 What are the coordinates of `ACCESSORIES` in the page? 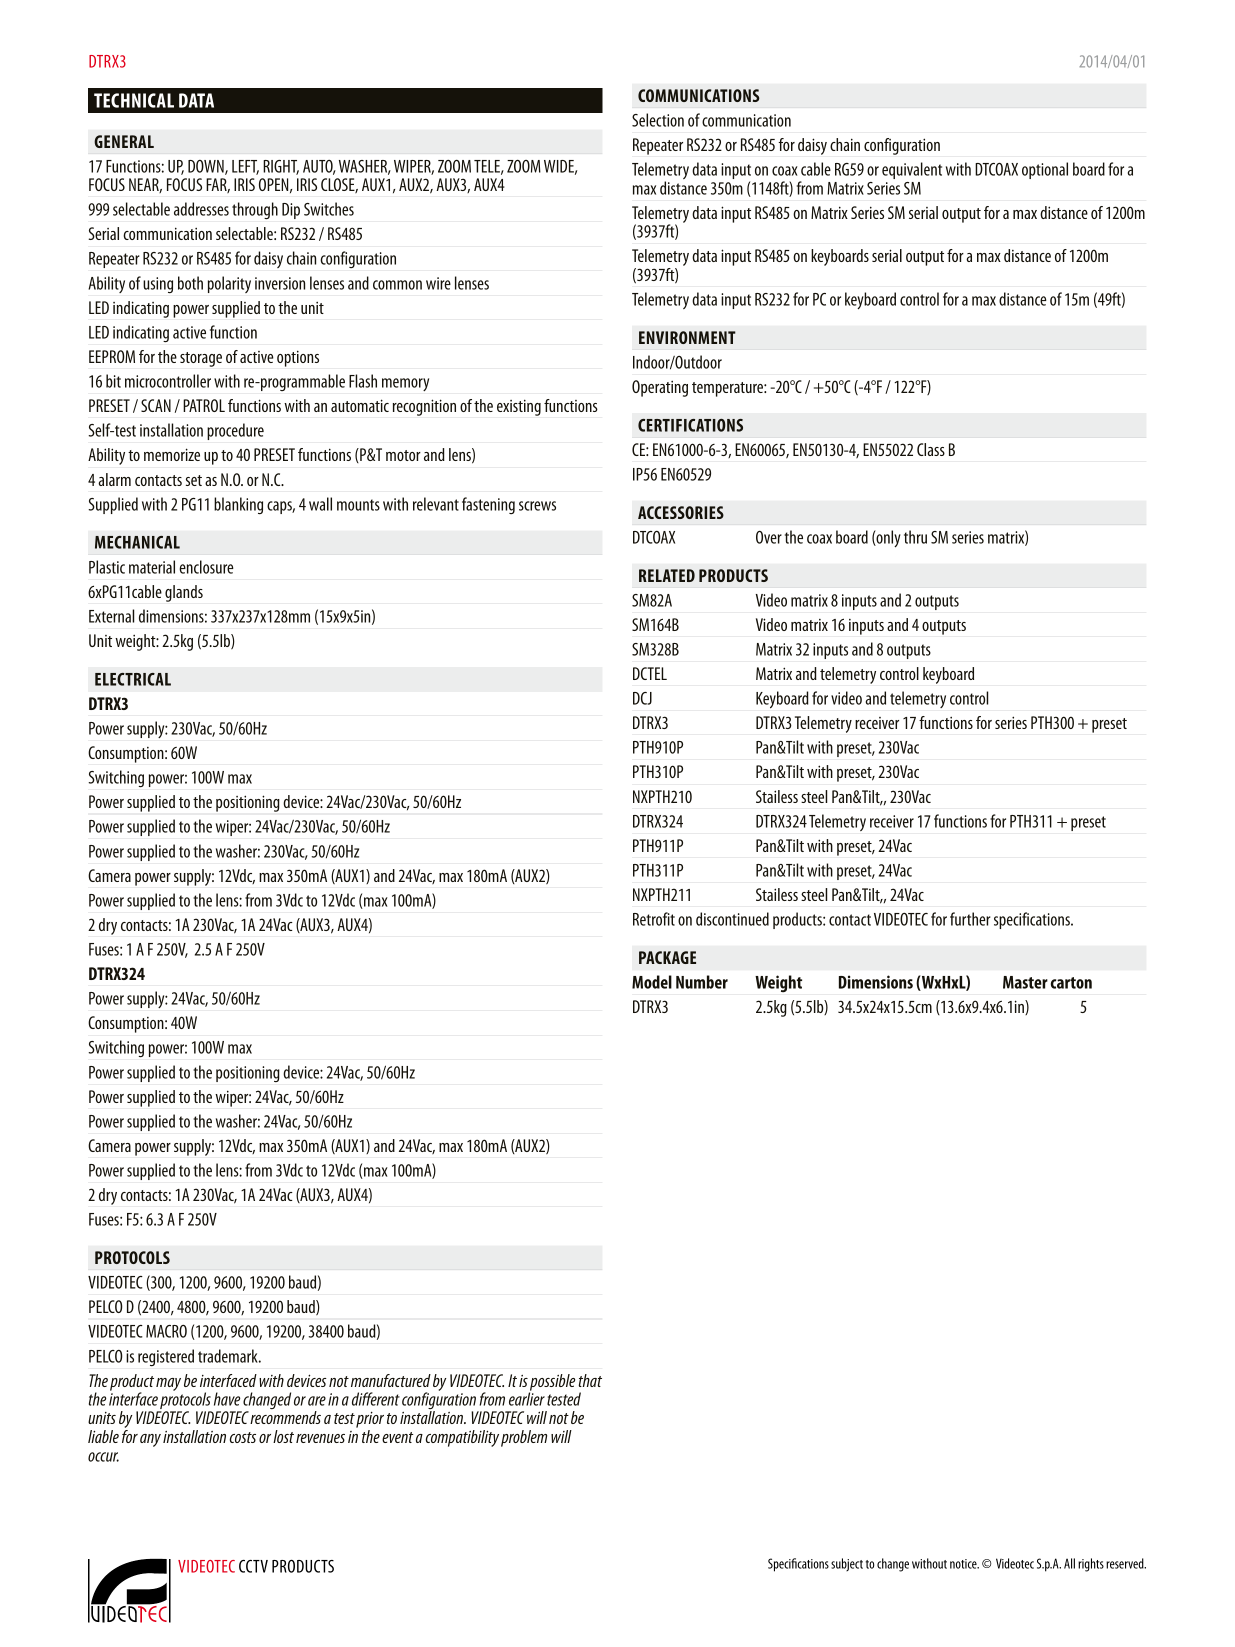 It's located at (681, 512).
